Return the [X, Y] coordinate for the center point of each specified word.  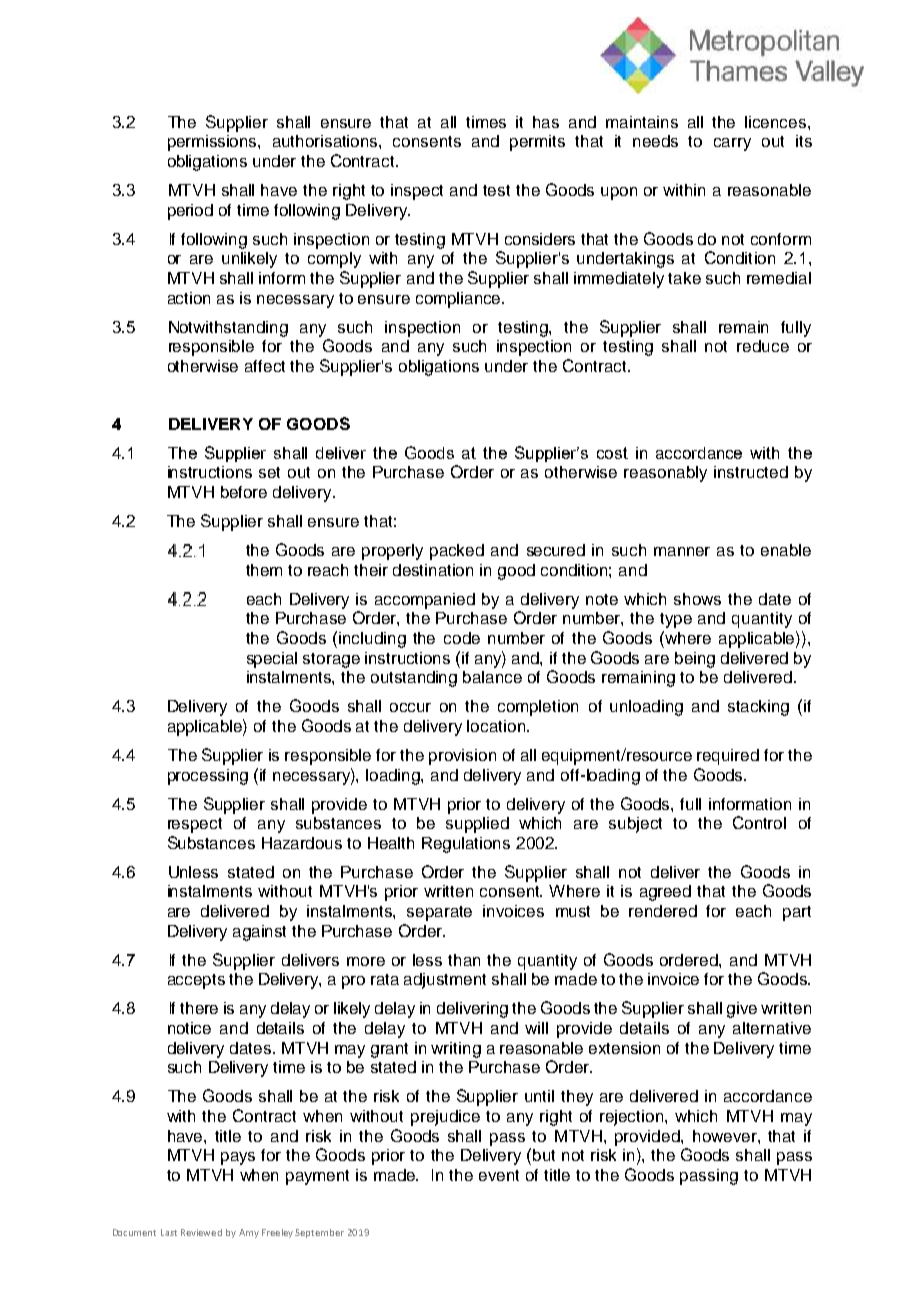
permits [537, 143]
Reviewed [201, 1232]
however [726, 1136]
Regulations [466, 845]
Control [759, 822]
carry [732, 144]
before [244, 492]
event [499, 1175]
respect [195, 825]
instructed [751, 472]
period [190, 212]
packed [457, 552]
